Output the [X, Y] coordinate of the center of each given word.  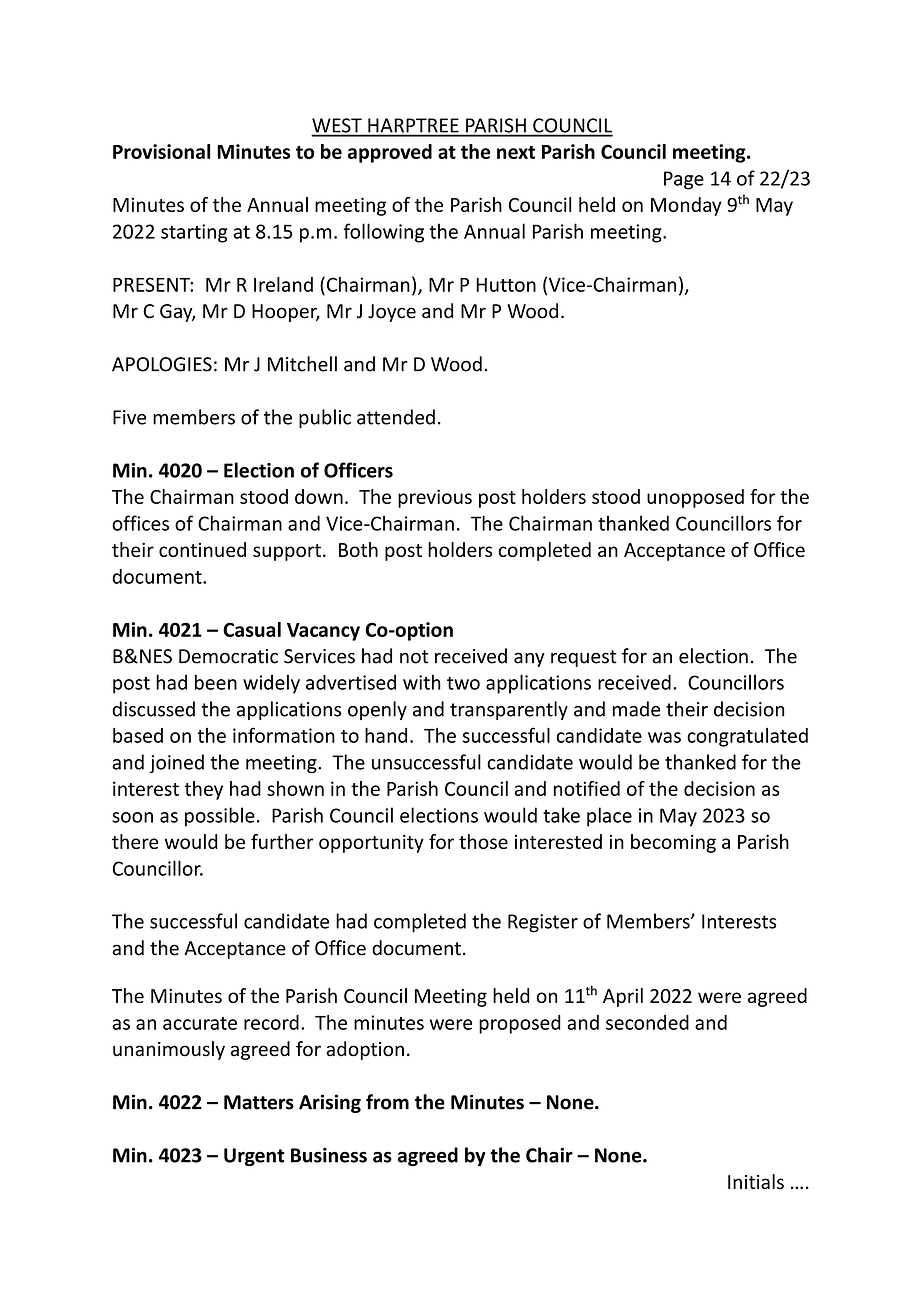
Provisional [161, 151]
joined [176, 763]
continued [202, 549]
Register [543, 923]
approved [390, 153]
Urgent [254, 1157]
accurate [200, 1023]
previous [435, 498]
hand [386, 735]
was [664, 737]
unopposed [695, 498]
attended [396, 417]
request [584, 658]
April [623, 997]
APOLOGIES [162, 364]
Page [684, 180]
